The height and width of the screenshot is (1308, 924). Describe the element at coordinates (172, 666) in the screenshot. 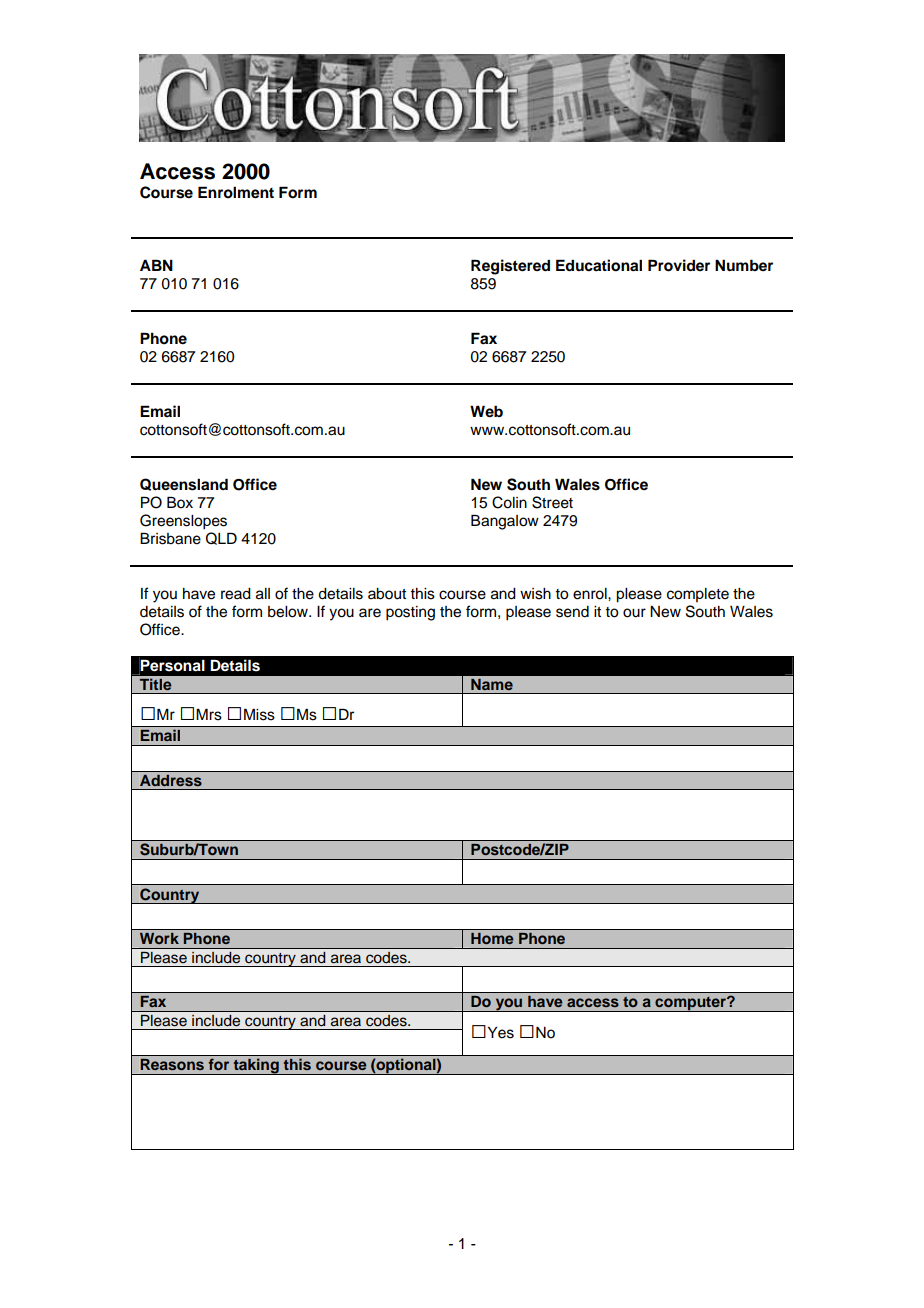

I see `Personal` at that location.
